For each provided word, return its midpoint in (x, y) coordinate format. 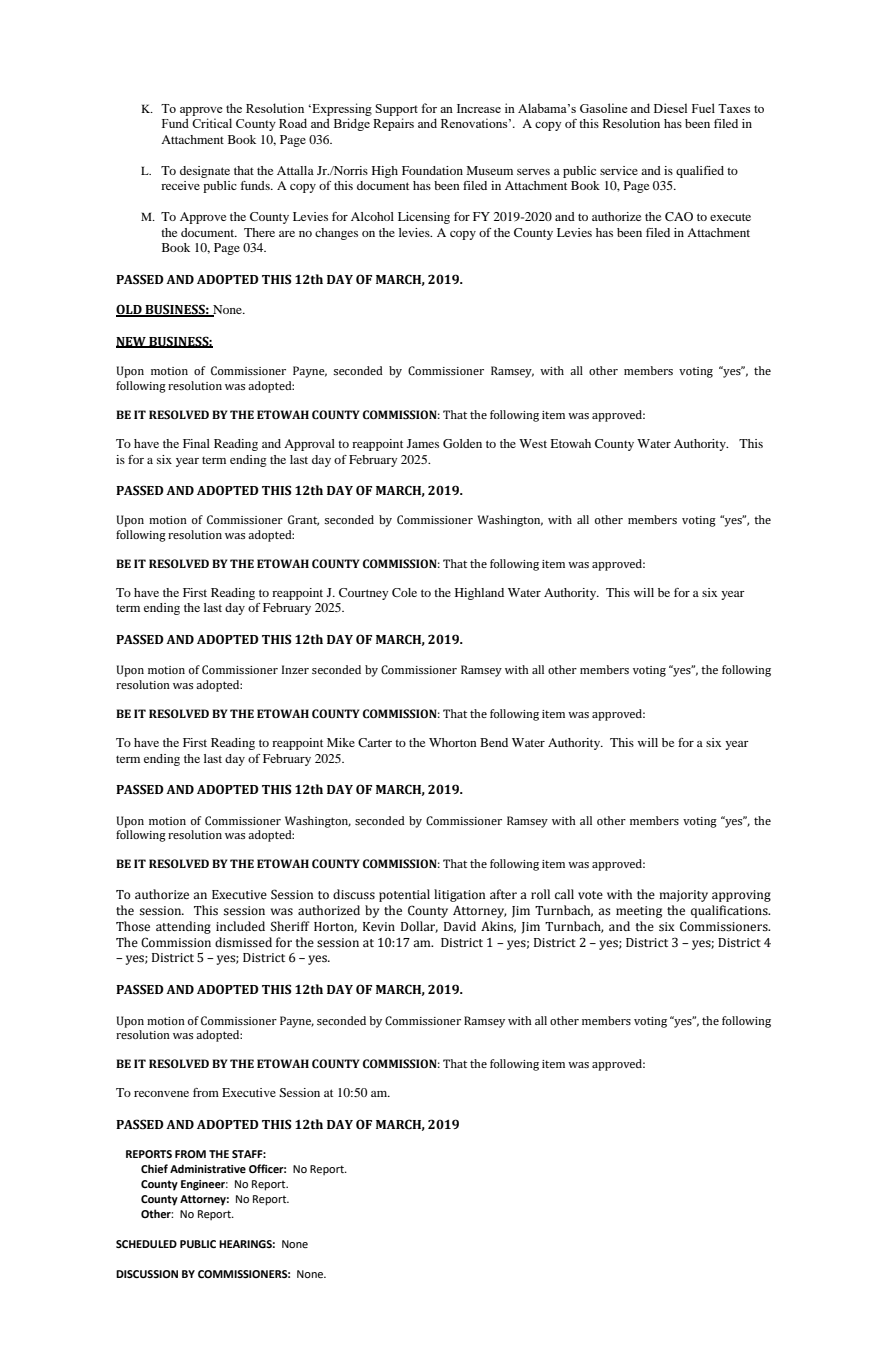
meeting (639, 912)
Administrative (208, 1168)
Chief (154, 1168)
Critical (212, 123)
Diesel (670, 108)
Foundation (432, 170)
